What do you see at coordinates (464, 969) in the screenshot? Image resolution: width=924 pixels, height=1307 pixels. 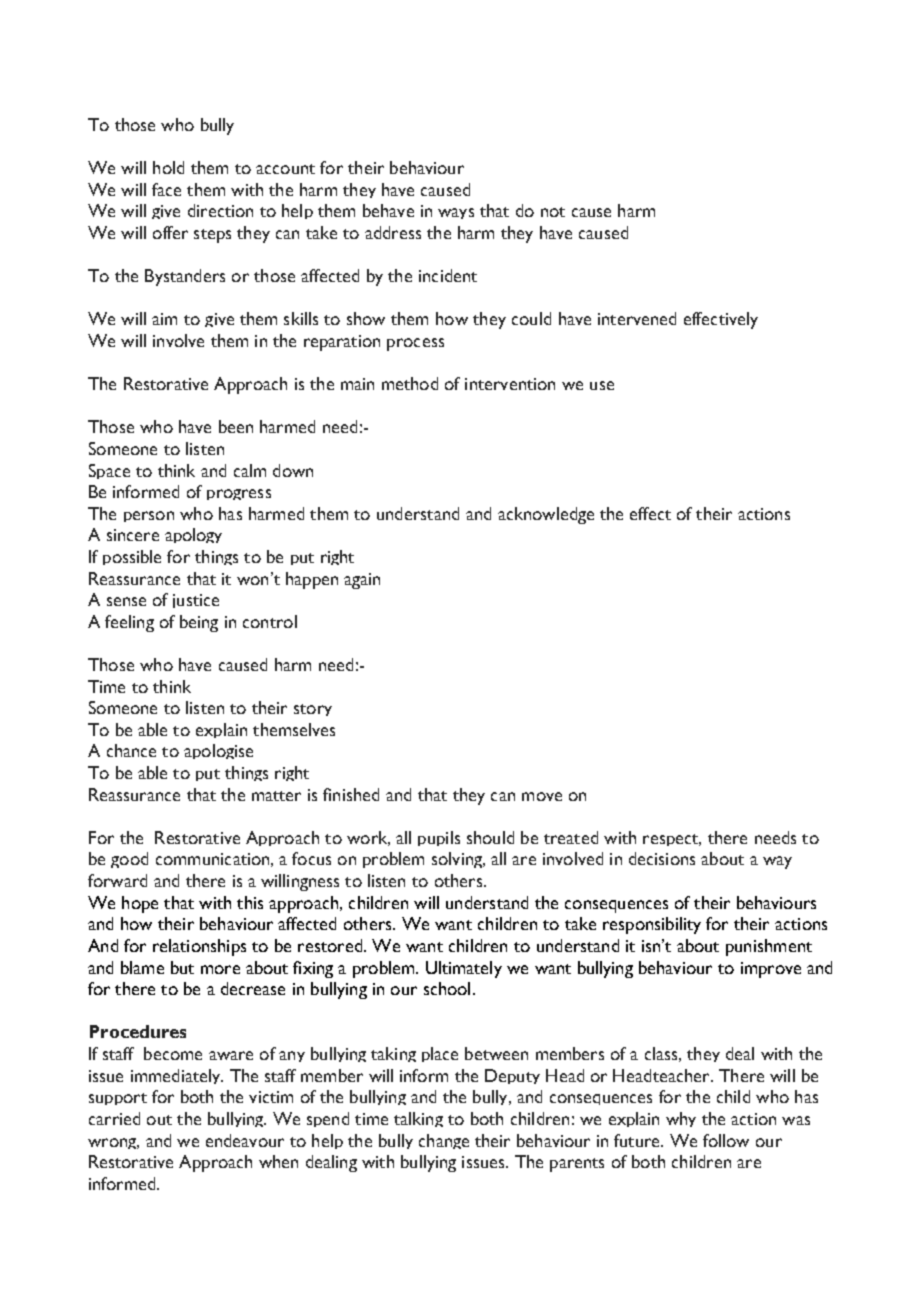 I see `Ultimately` at bounding box center [464, 969].
